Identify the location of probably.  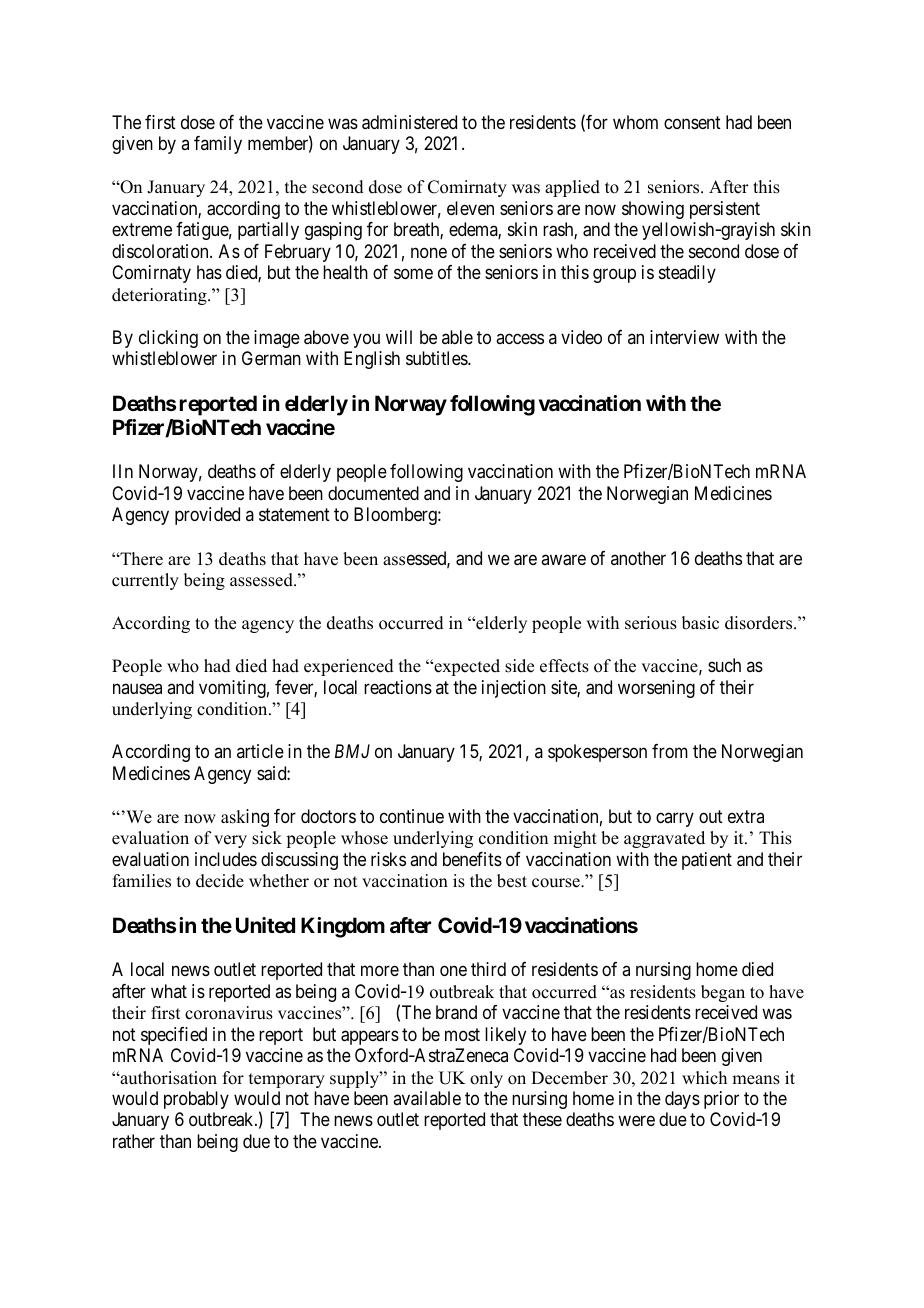
(196, 1100).
